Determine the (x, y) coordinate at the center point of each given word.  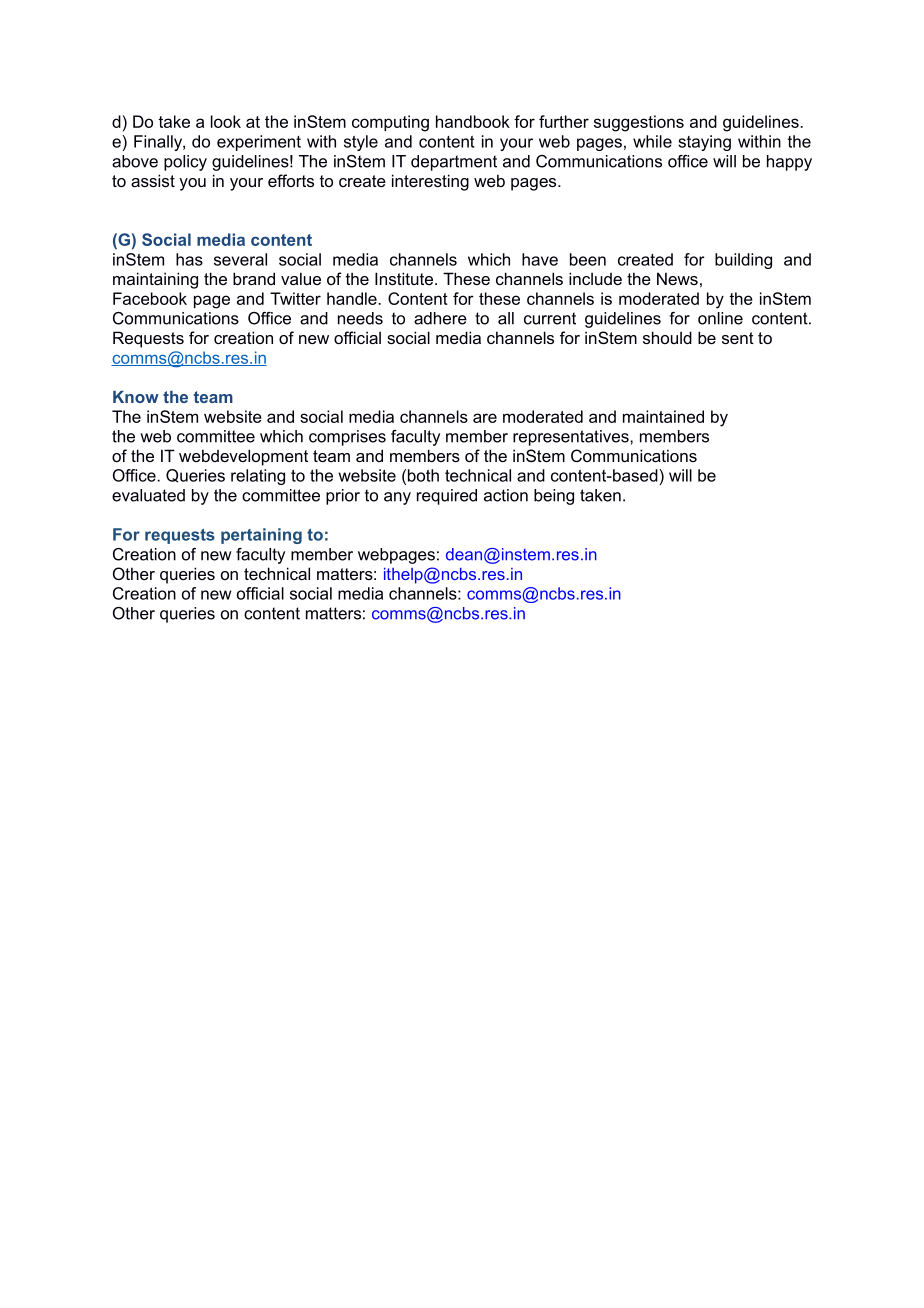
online (720, 318)
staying (704, 143)
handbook (473, 121)
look (226, 121)
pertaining (261, 536)
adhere (440, 318)
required (447, 497)
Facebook (150, 298)
